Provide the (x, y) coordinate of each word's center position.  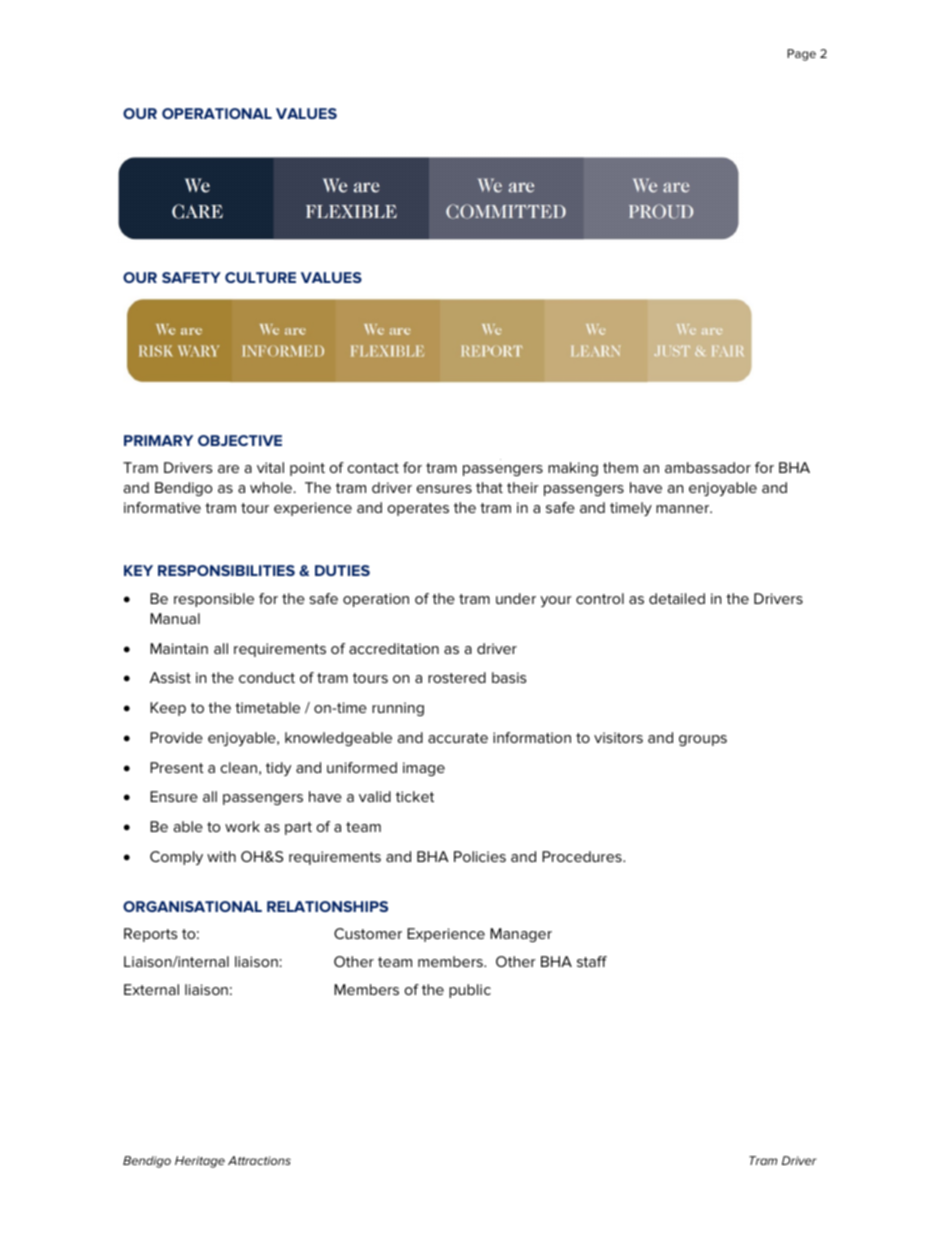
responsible (214, 600)
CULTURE (260, 277)
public (470, 991)
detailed (677, 598)
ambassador (708, 467)
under (516, 598)
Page (801, 55)
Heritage (200, 1162)
